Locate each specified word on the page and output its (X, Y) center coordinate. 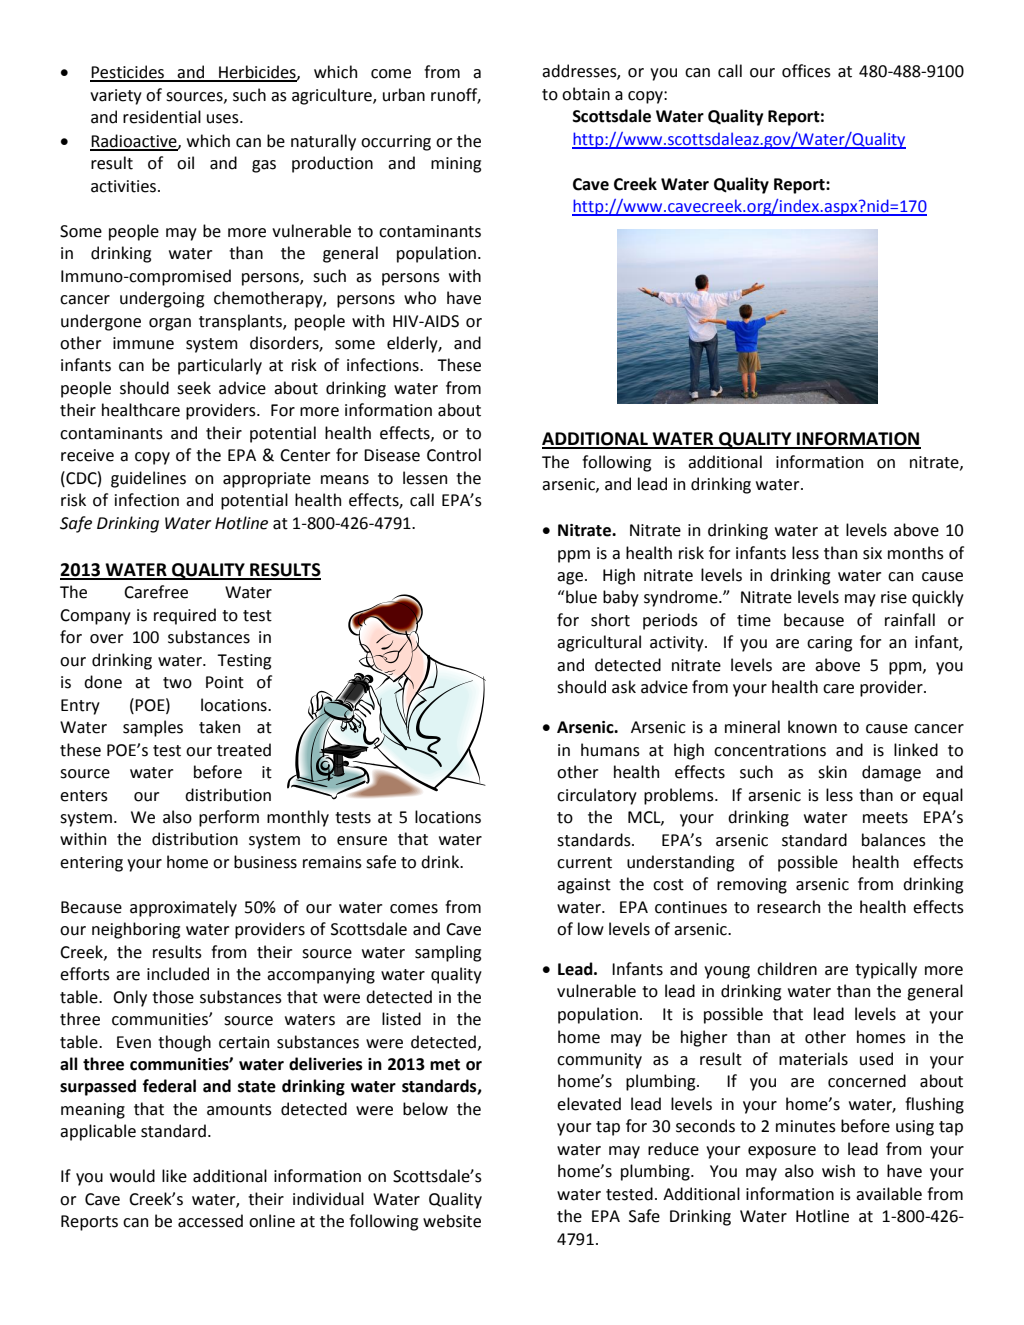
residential (162, 117)
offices (806, 71)
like (174, 1176)
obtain (586, 94)
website (452, 1221)
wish (838, 1171)
